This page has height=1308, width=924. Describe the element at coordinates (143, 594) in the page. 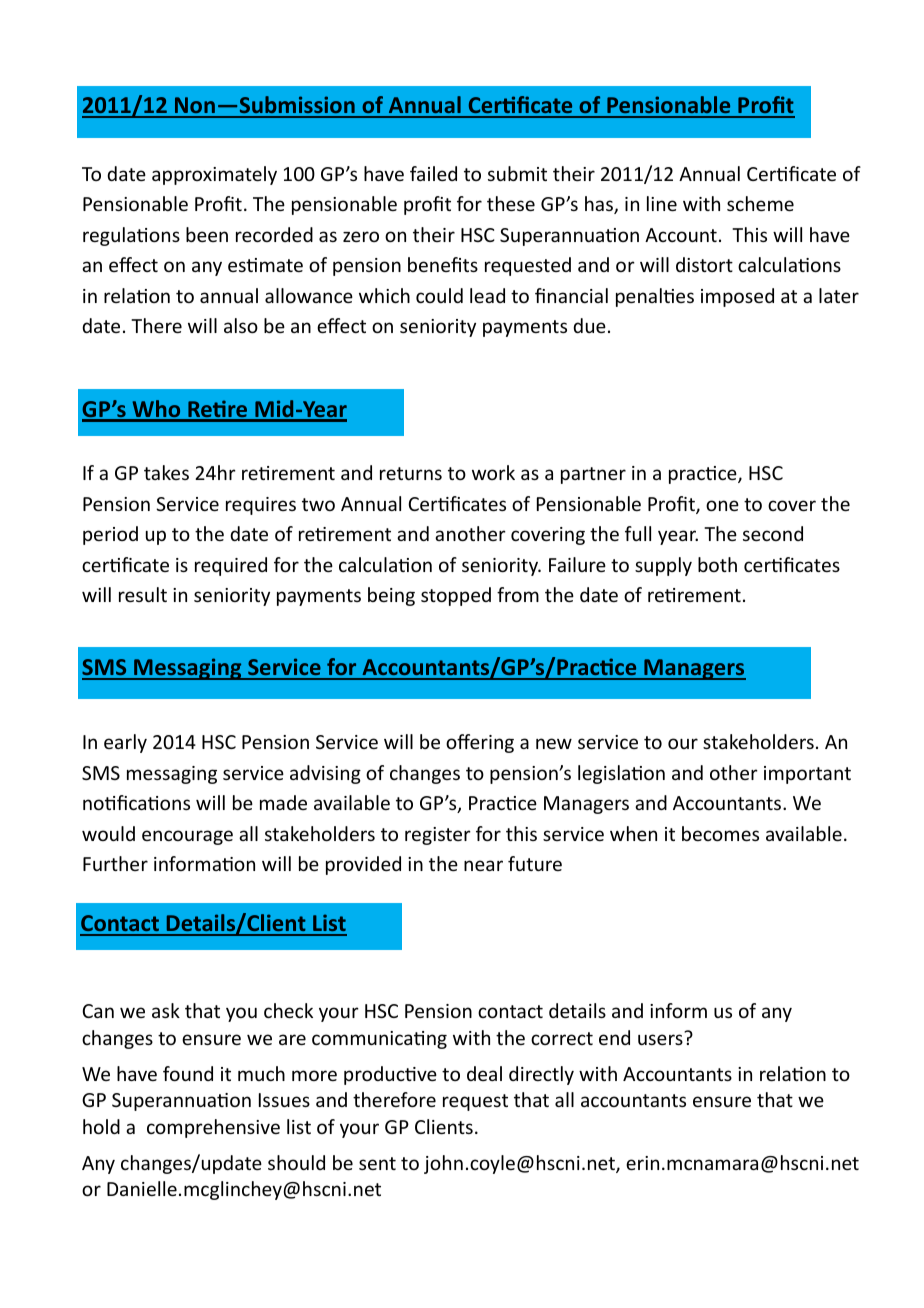

I see `result` at that location.
